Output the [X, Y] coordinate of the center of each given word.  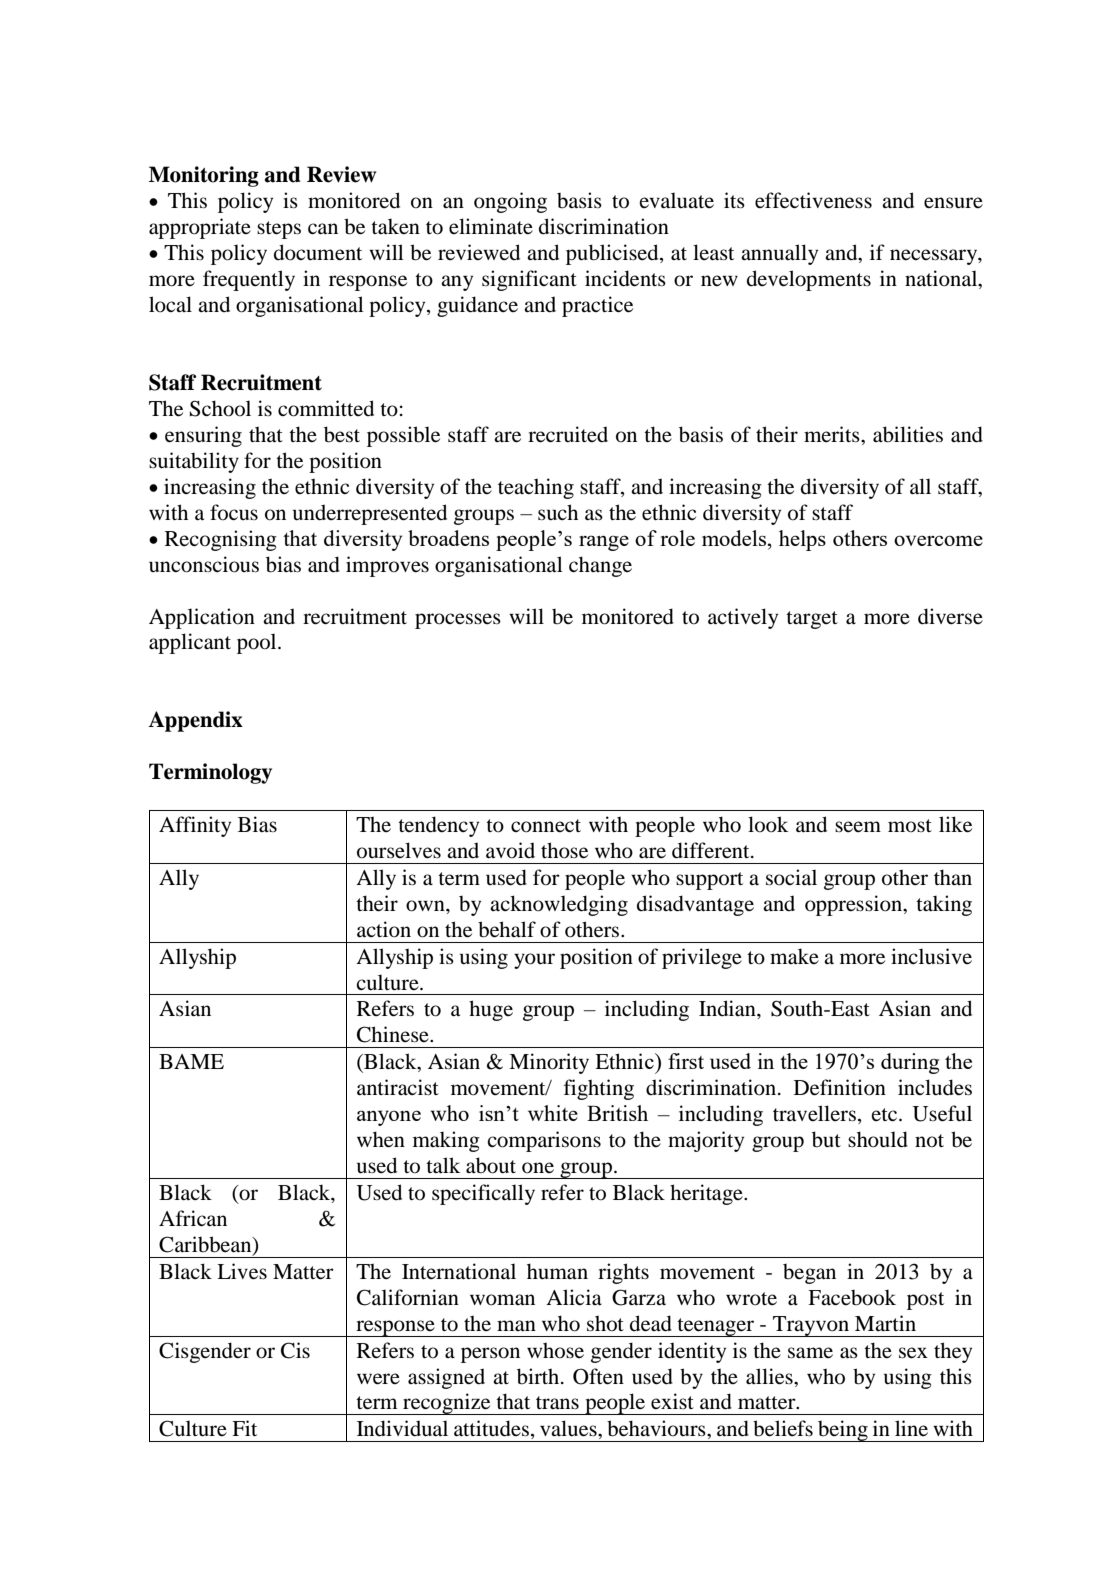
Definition [840, 1087]
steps [279, 230]
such [558, 512]
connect [546, 826]
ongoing [510, 202]
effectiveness [813, 200]
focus [234, 512]
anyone [389, 1118]
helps [802, 540]
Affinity [195, 826]
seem [858, 826]
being [843, 1431]
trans [557, 1402]
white [553, 1113]
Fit [244, 1428]
